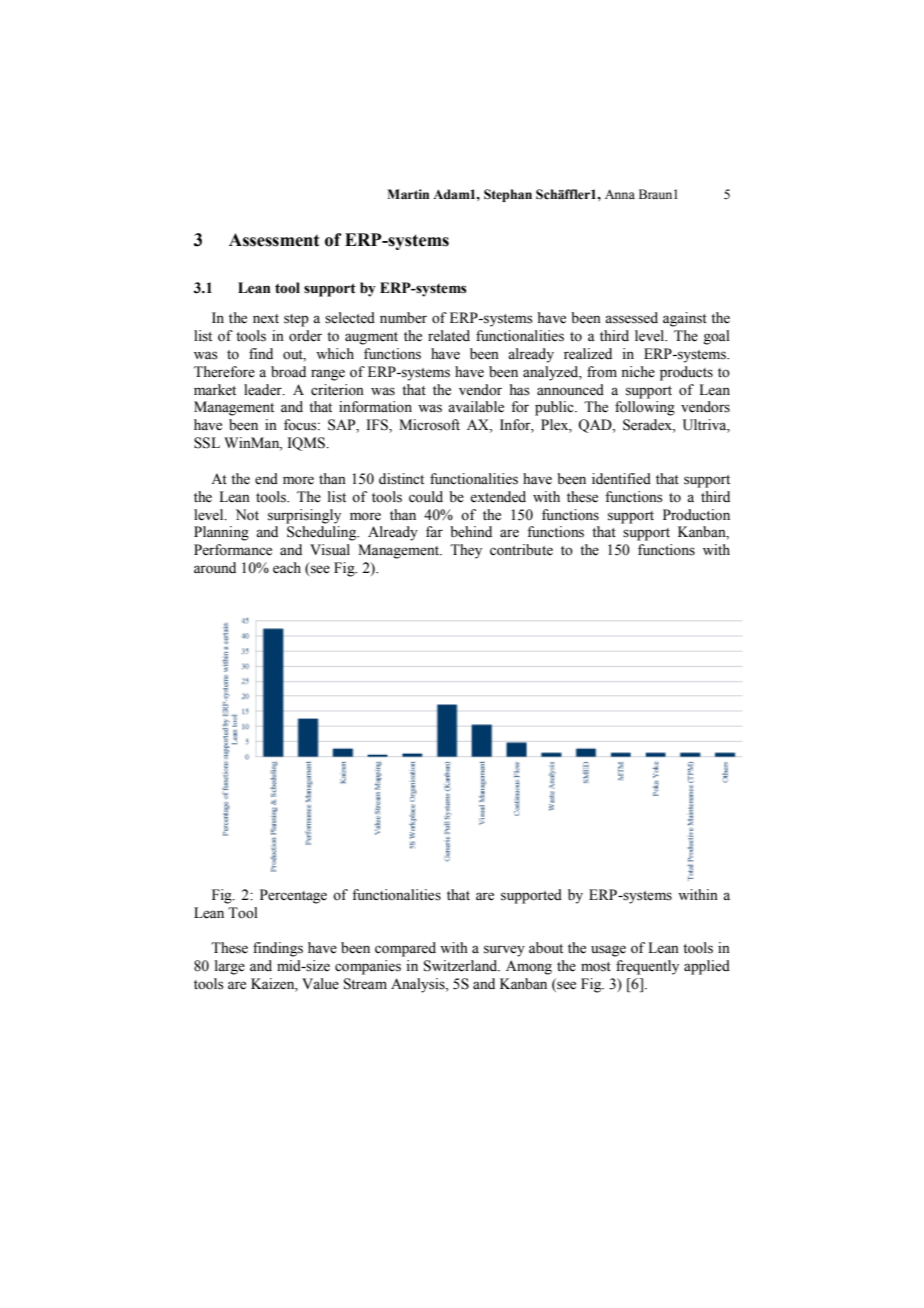  Describe the element at coordinates (466, 551) in the screenshot. I see `They` at that location.
